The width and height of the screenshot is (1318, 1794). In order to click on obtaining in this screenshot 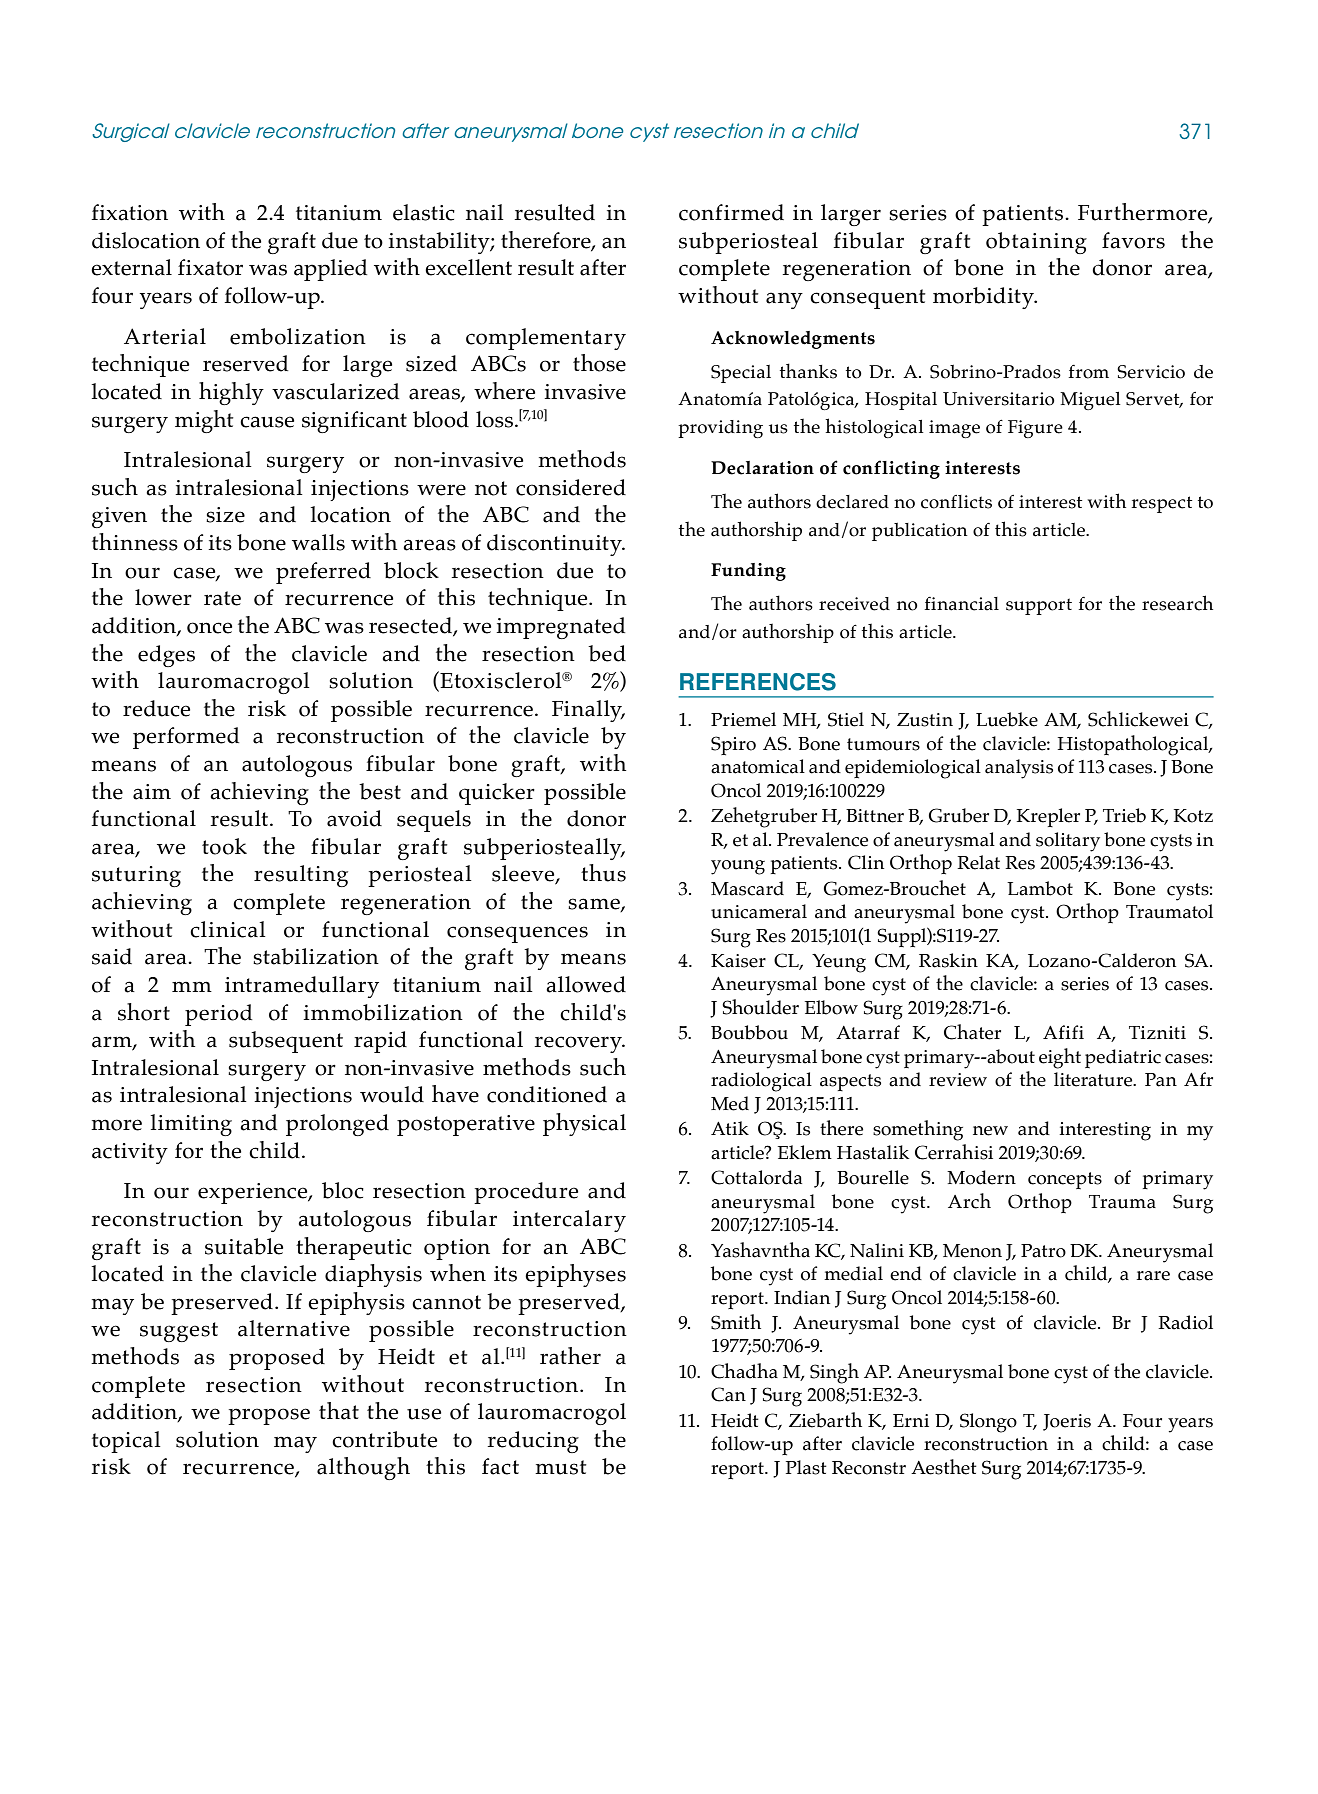, I will do `click(1036, 243)`.
